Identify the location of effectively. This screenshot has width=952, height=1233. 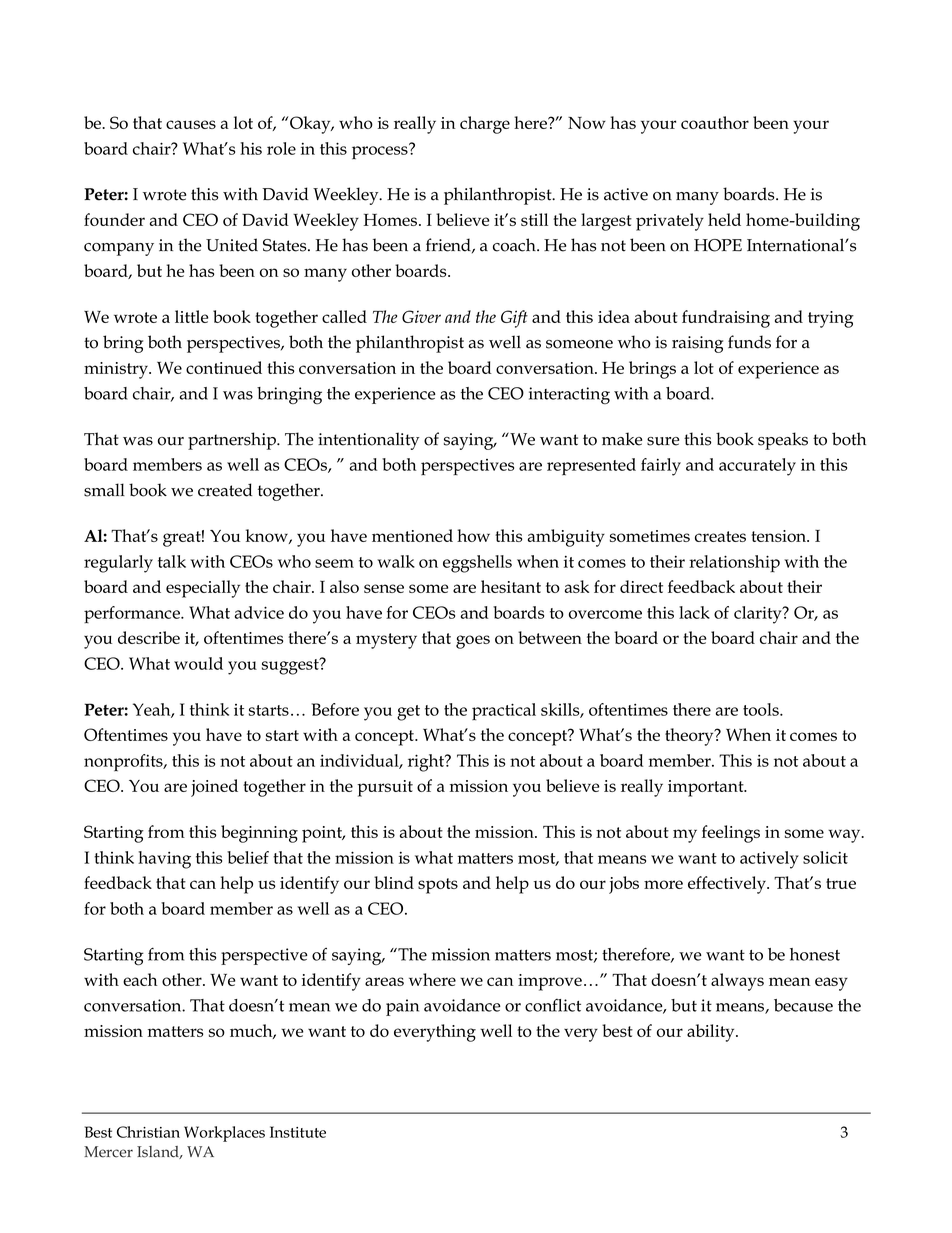
(728, 885).
